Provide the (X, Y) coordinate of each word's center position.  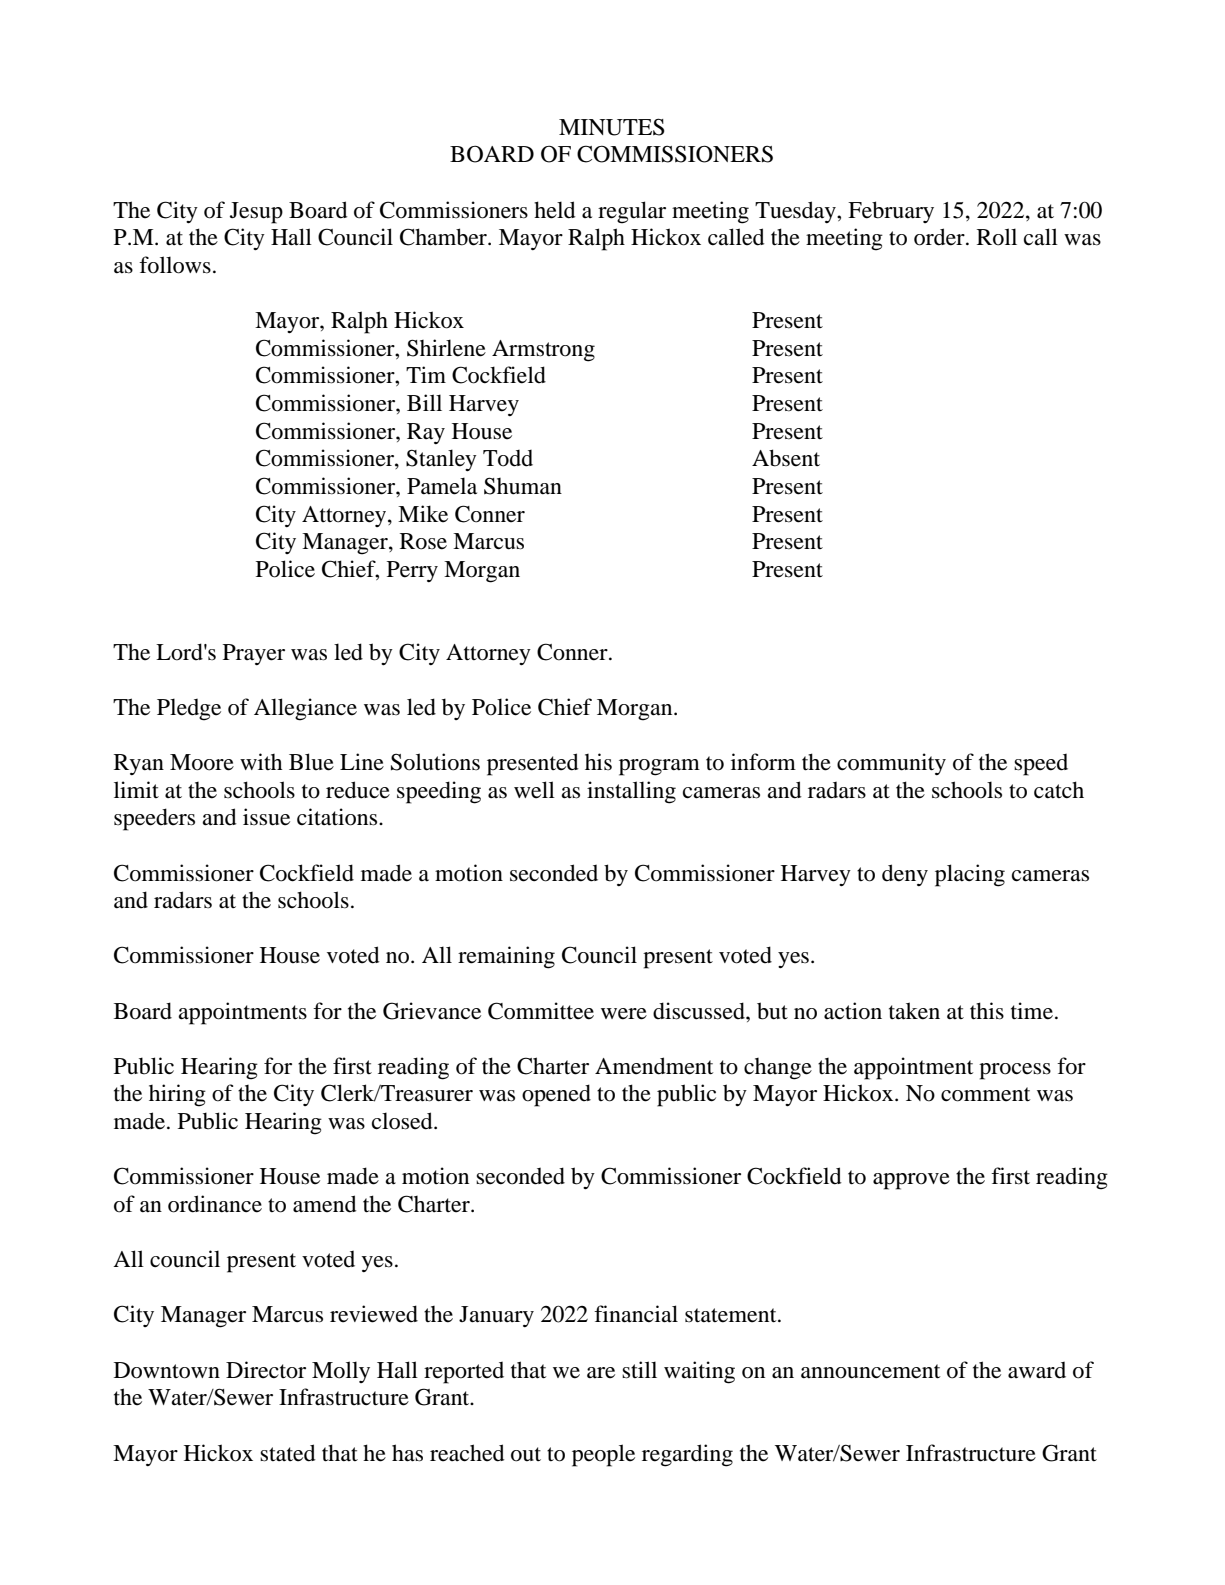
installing (631, 792)
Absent (786, 458)
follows (175, 265)
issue (266, 817)
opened (556, 1095)
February (891, 212)
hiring (177, 1095)
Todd (508, 458)
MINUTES (612, 127)
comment (986, 1094)
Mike (423, 514)
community (891, 764)
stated (288, 1453)
